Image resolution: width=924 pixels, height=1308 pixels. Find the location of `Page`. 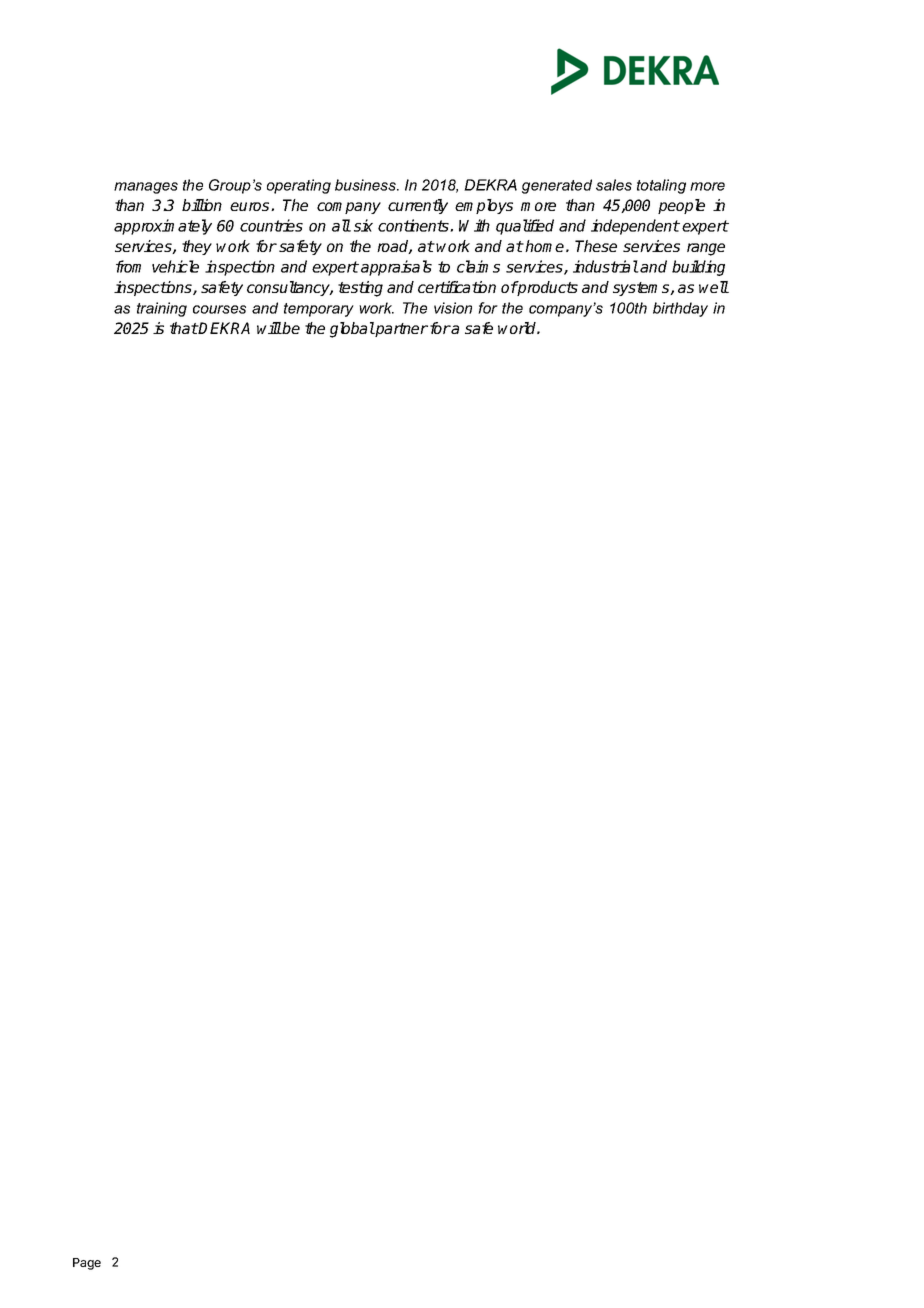

Page is located at coordinates (87, 1264).
